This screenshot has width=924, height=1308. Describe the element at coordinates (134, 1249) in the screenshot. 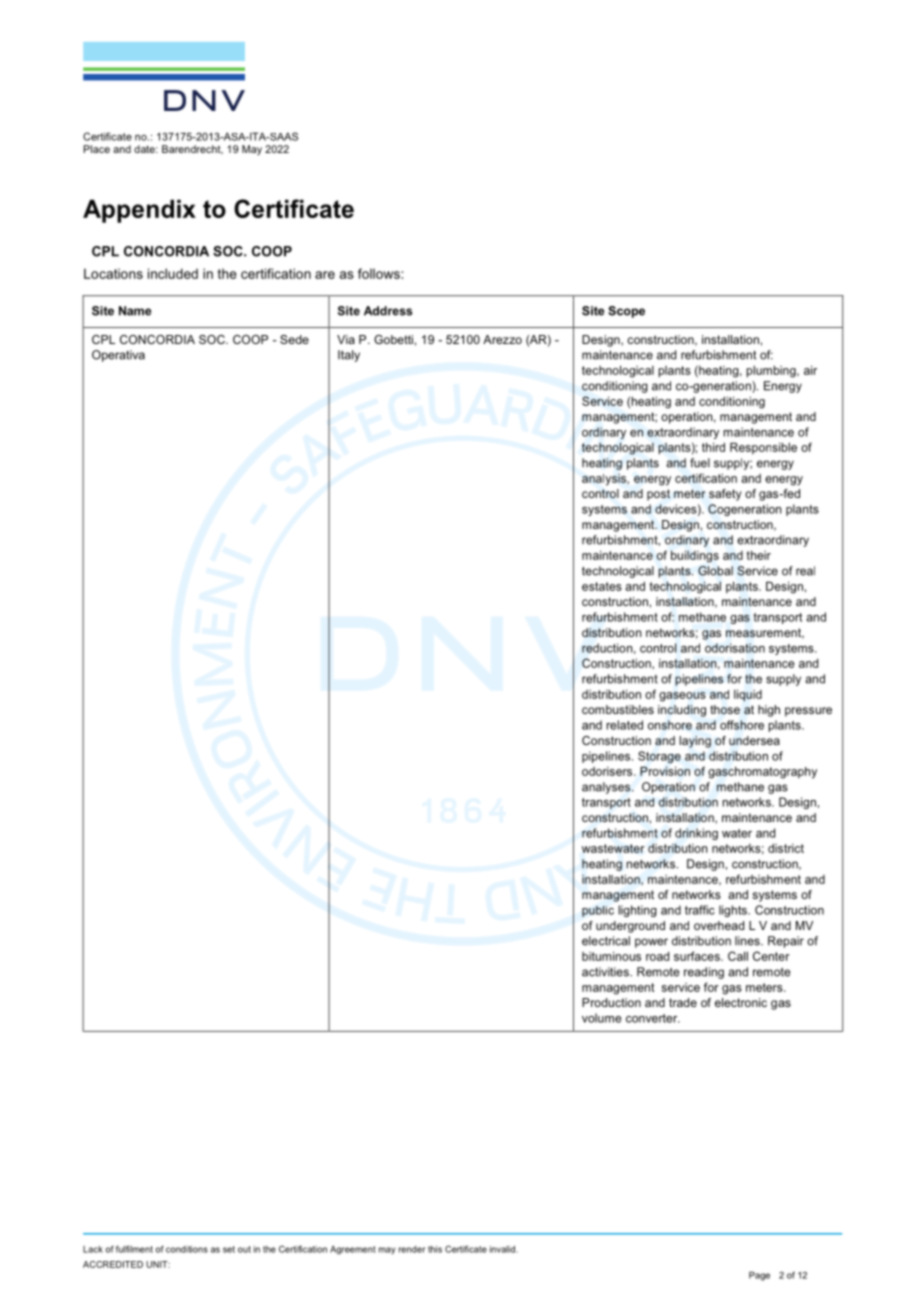

I see `fulfilment` at that location.
